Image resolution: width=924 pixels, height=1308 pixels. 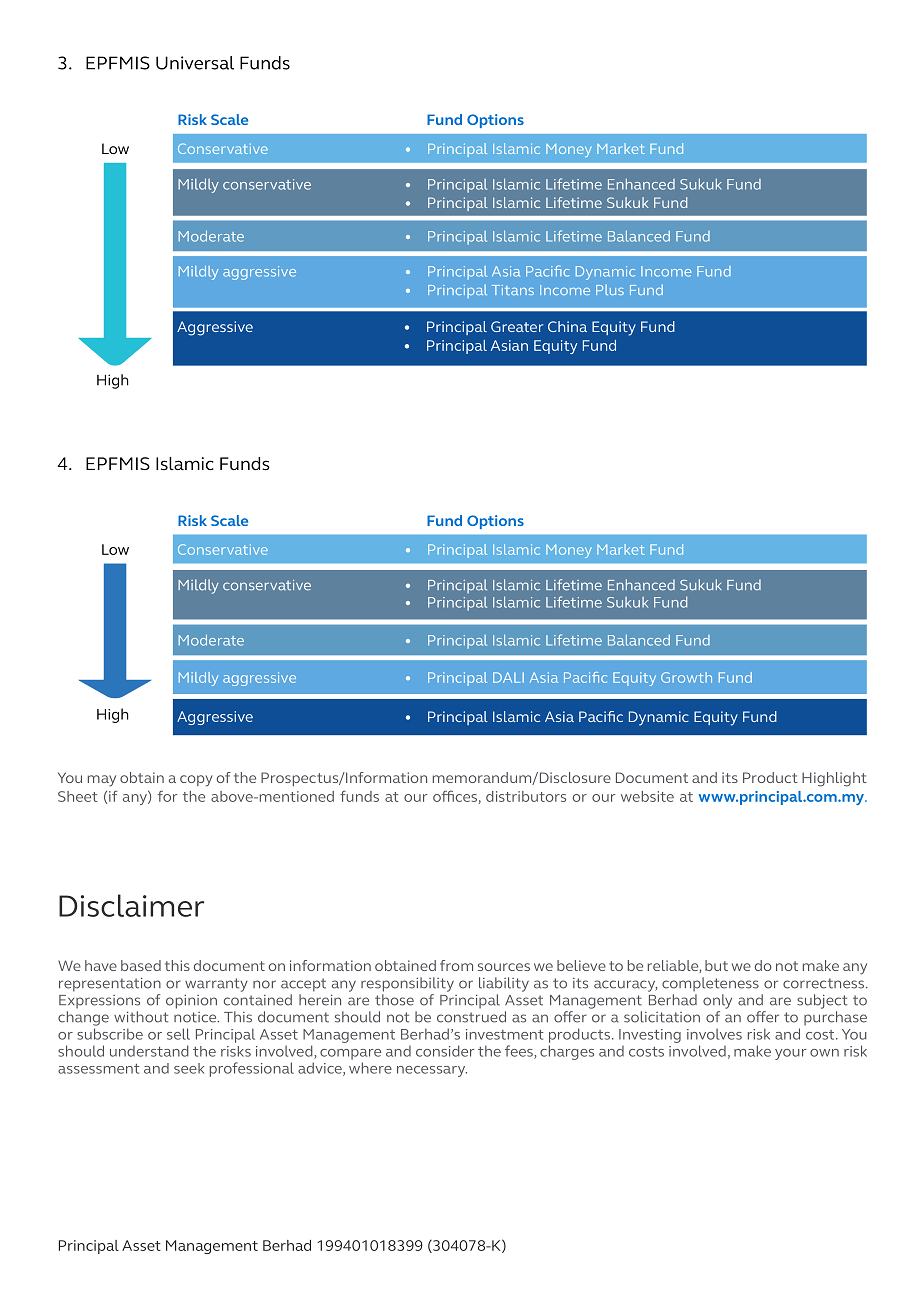 I want to click on Universal, so click(x=195, y=63).
